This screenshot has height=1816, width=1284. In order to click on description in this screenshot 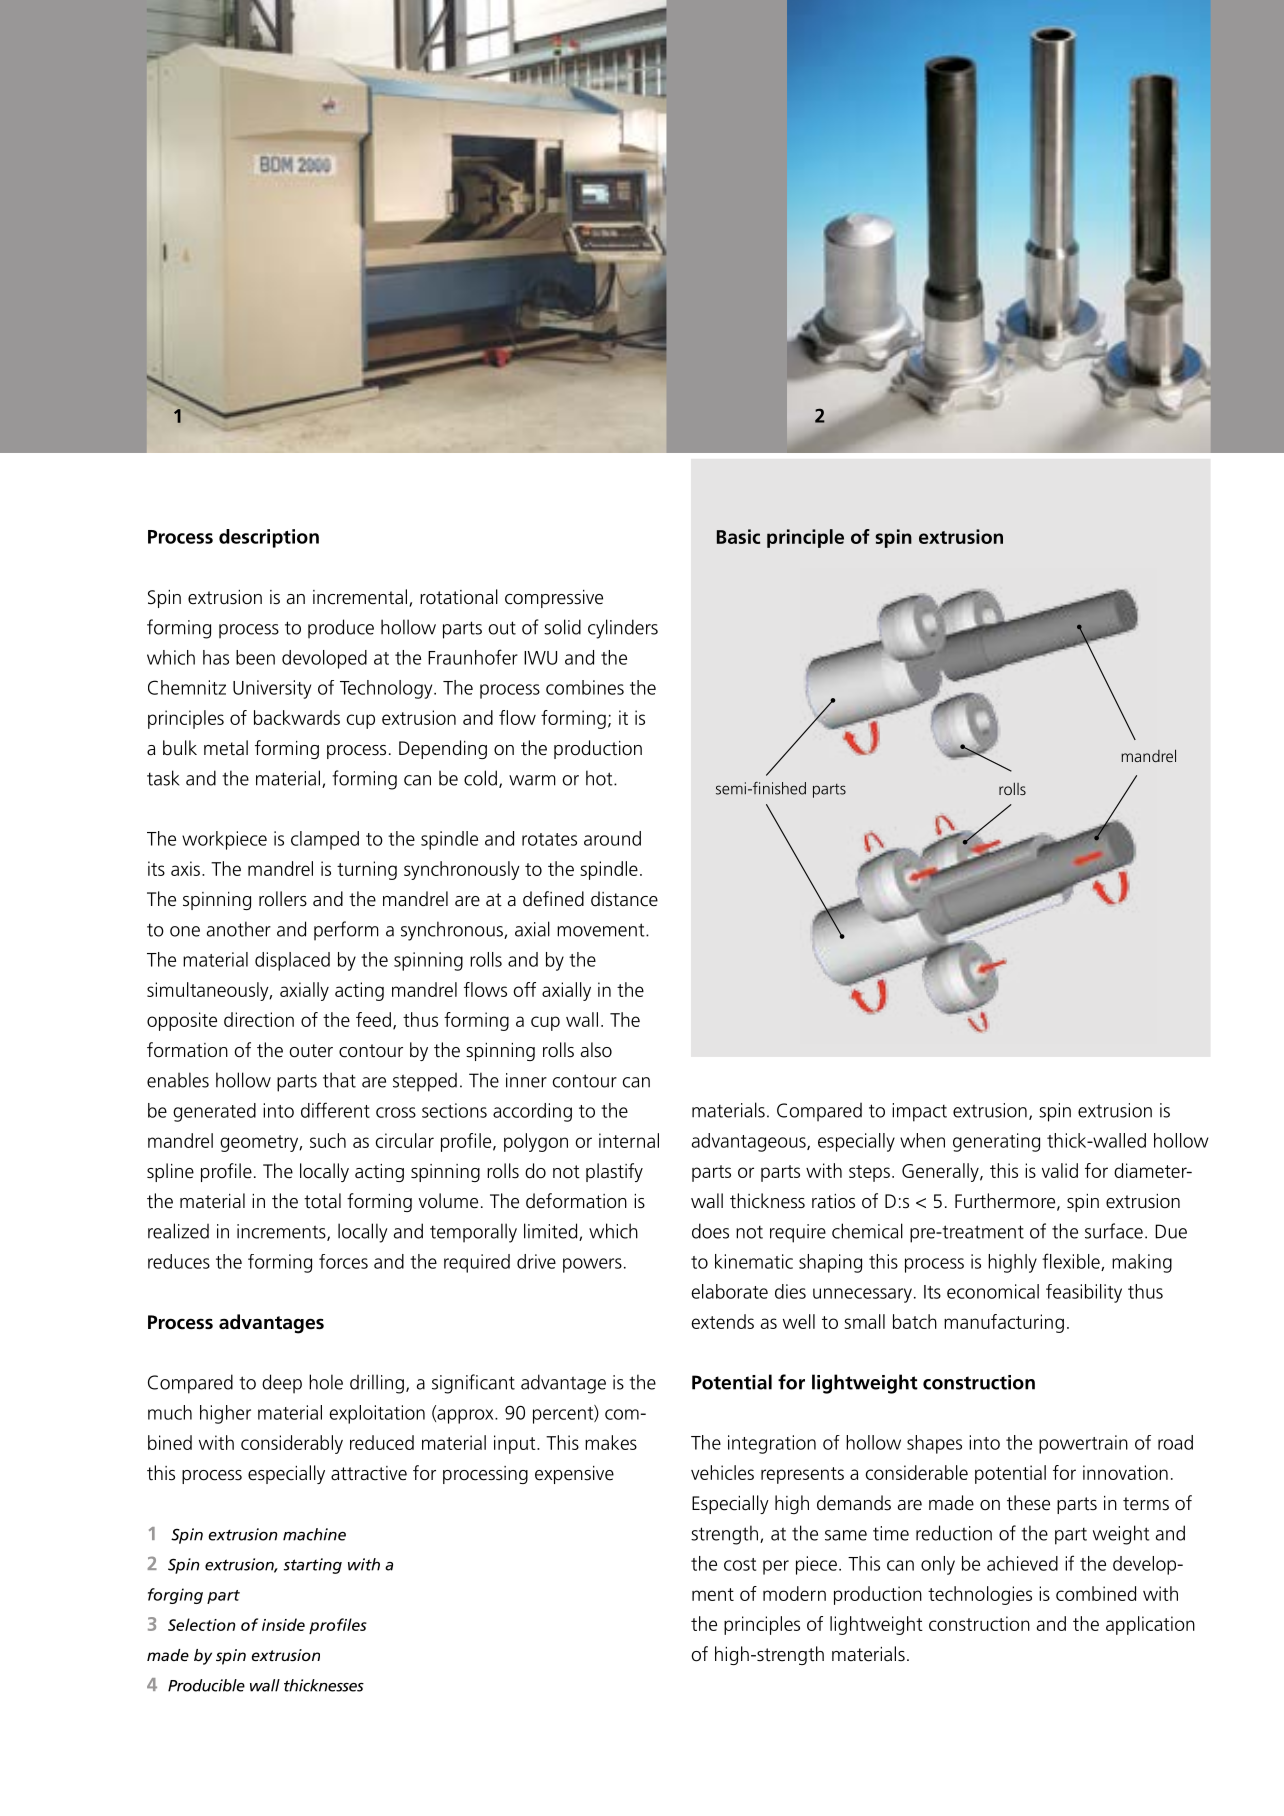, I will do `click(269, 538)`.
